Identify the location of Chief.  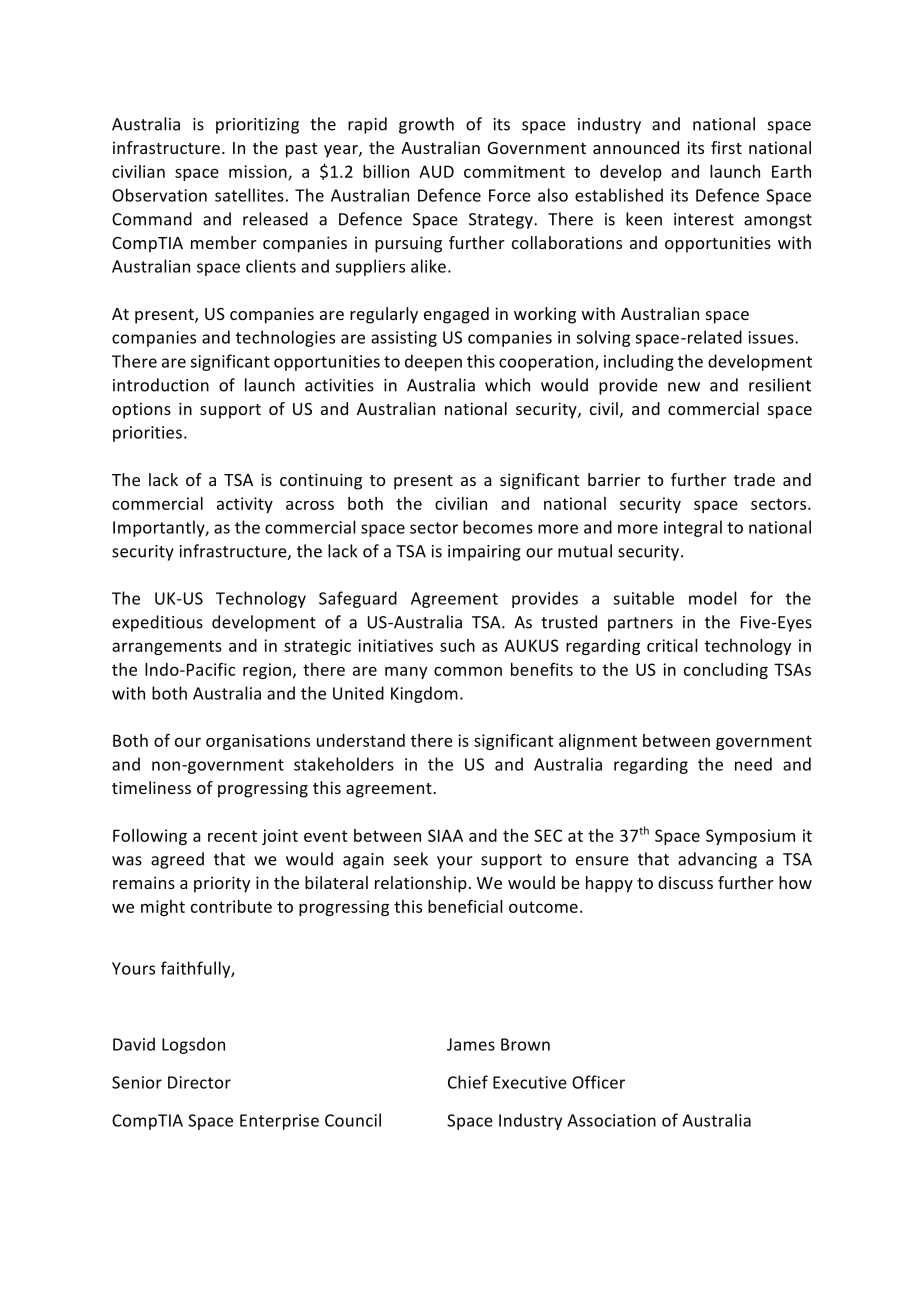
(468, 1082).
